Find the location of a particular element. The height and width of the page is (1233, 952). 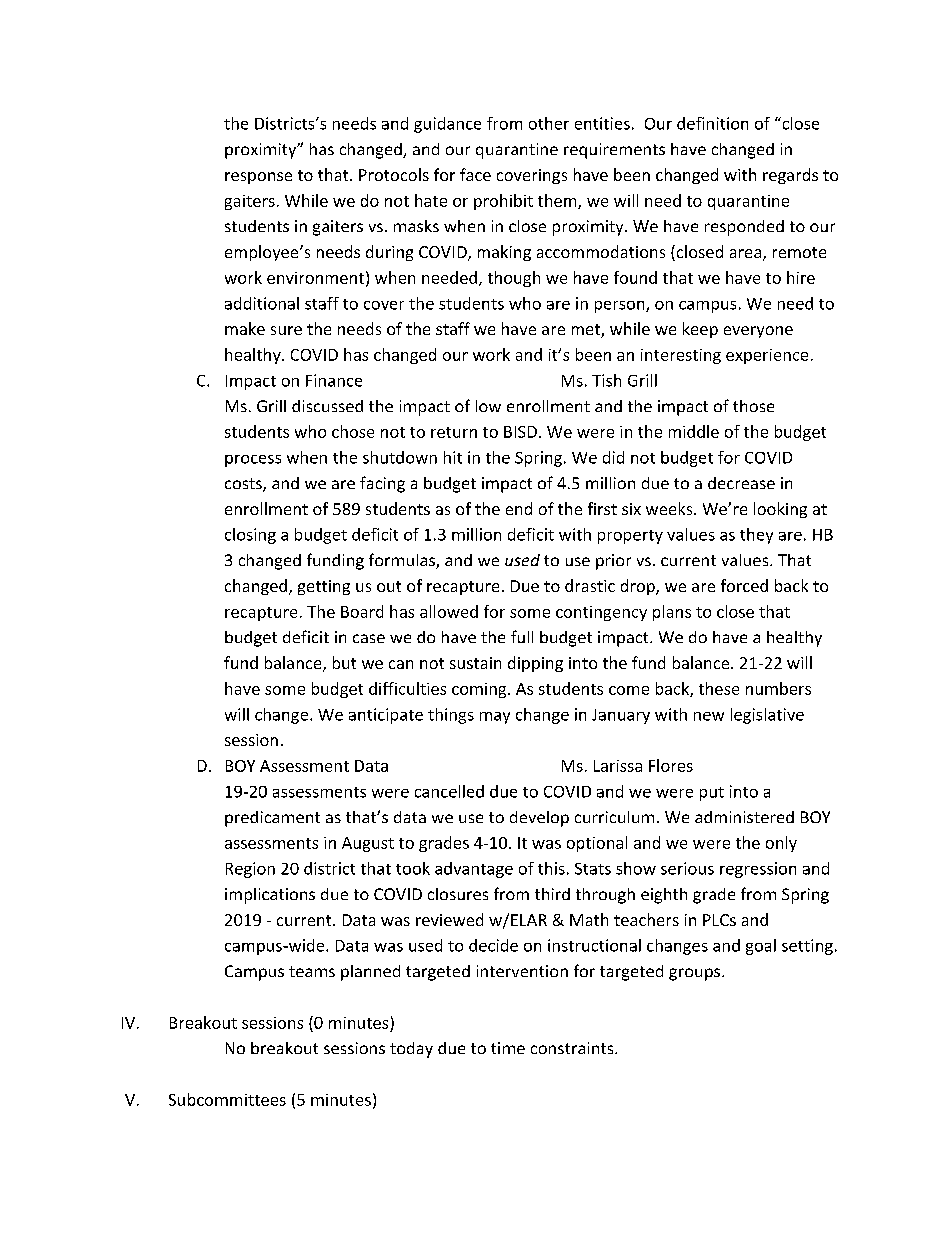

other is located at coordinates (549, 123).
